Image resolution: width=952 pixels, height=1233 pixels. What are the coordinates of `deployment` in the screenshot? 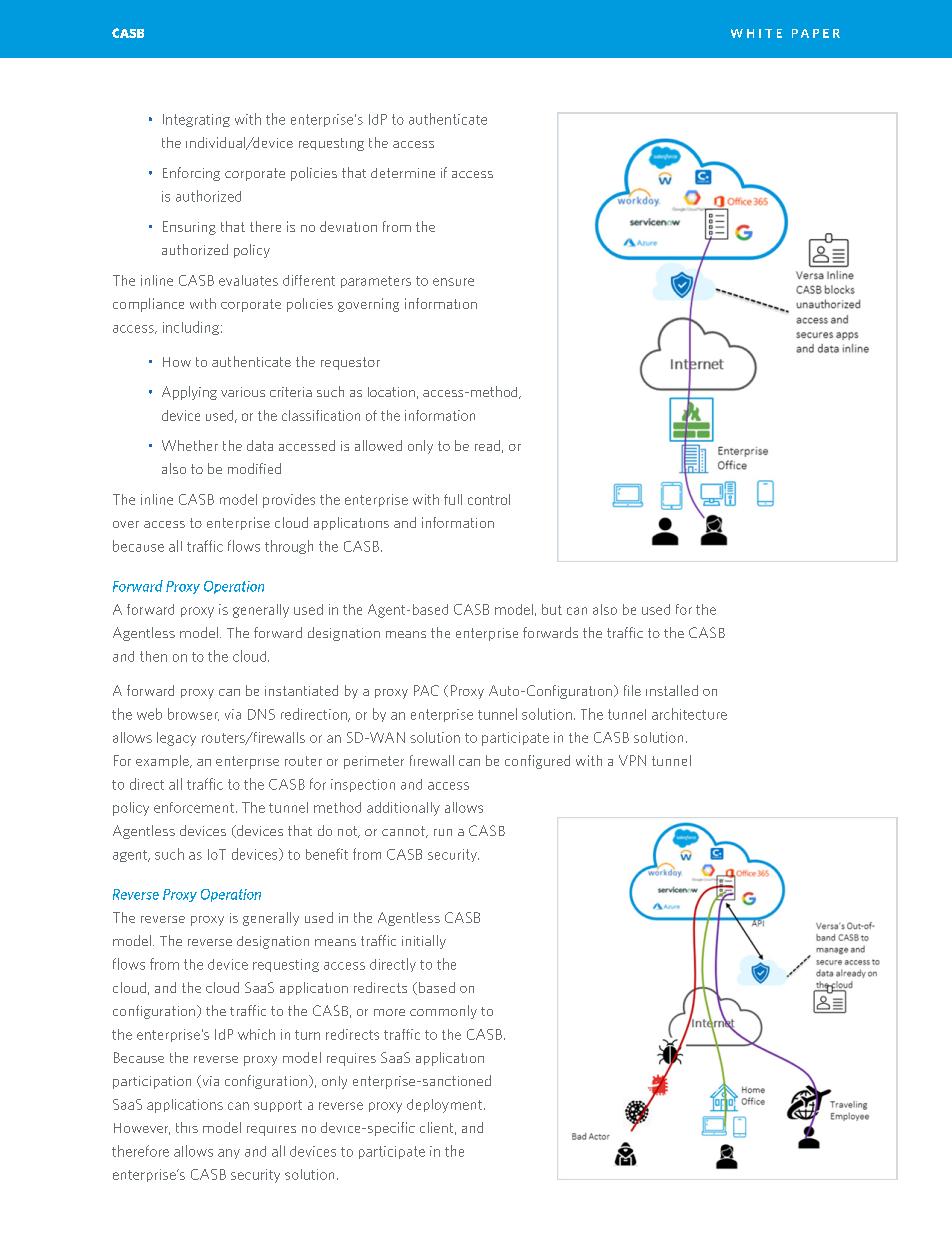 It's located at (444, 1106).
